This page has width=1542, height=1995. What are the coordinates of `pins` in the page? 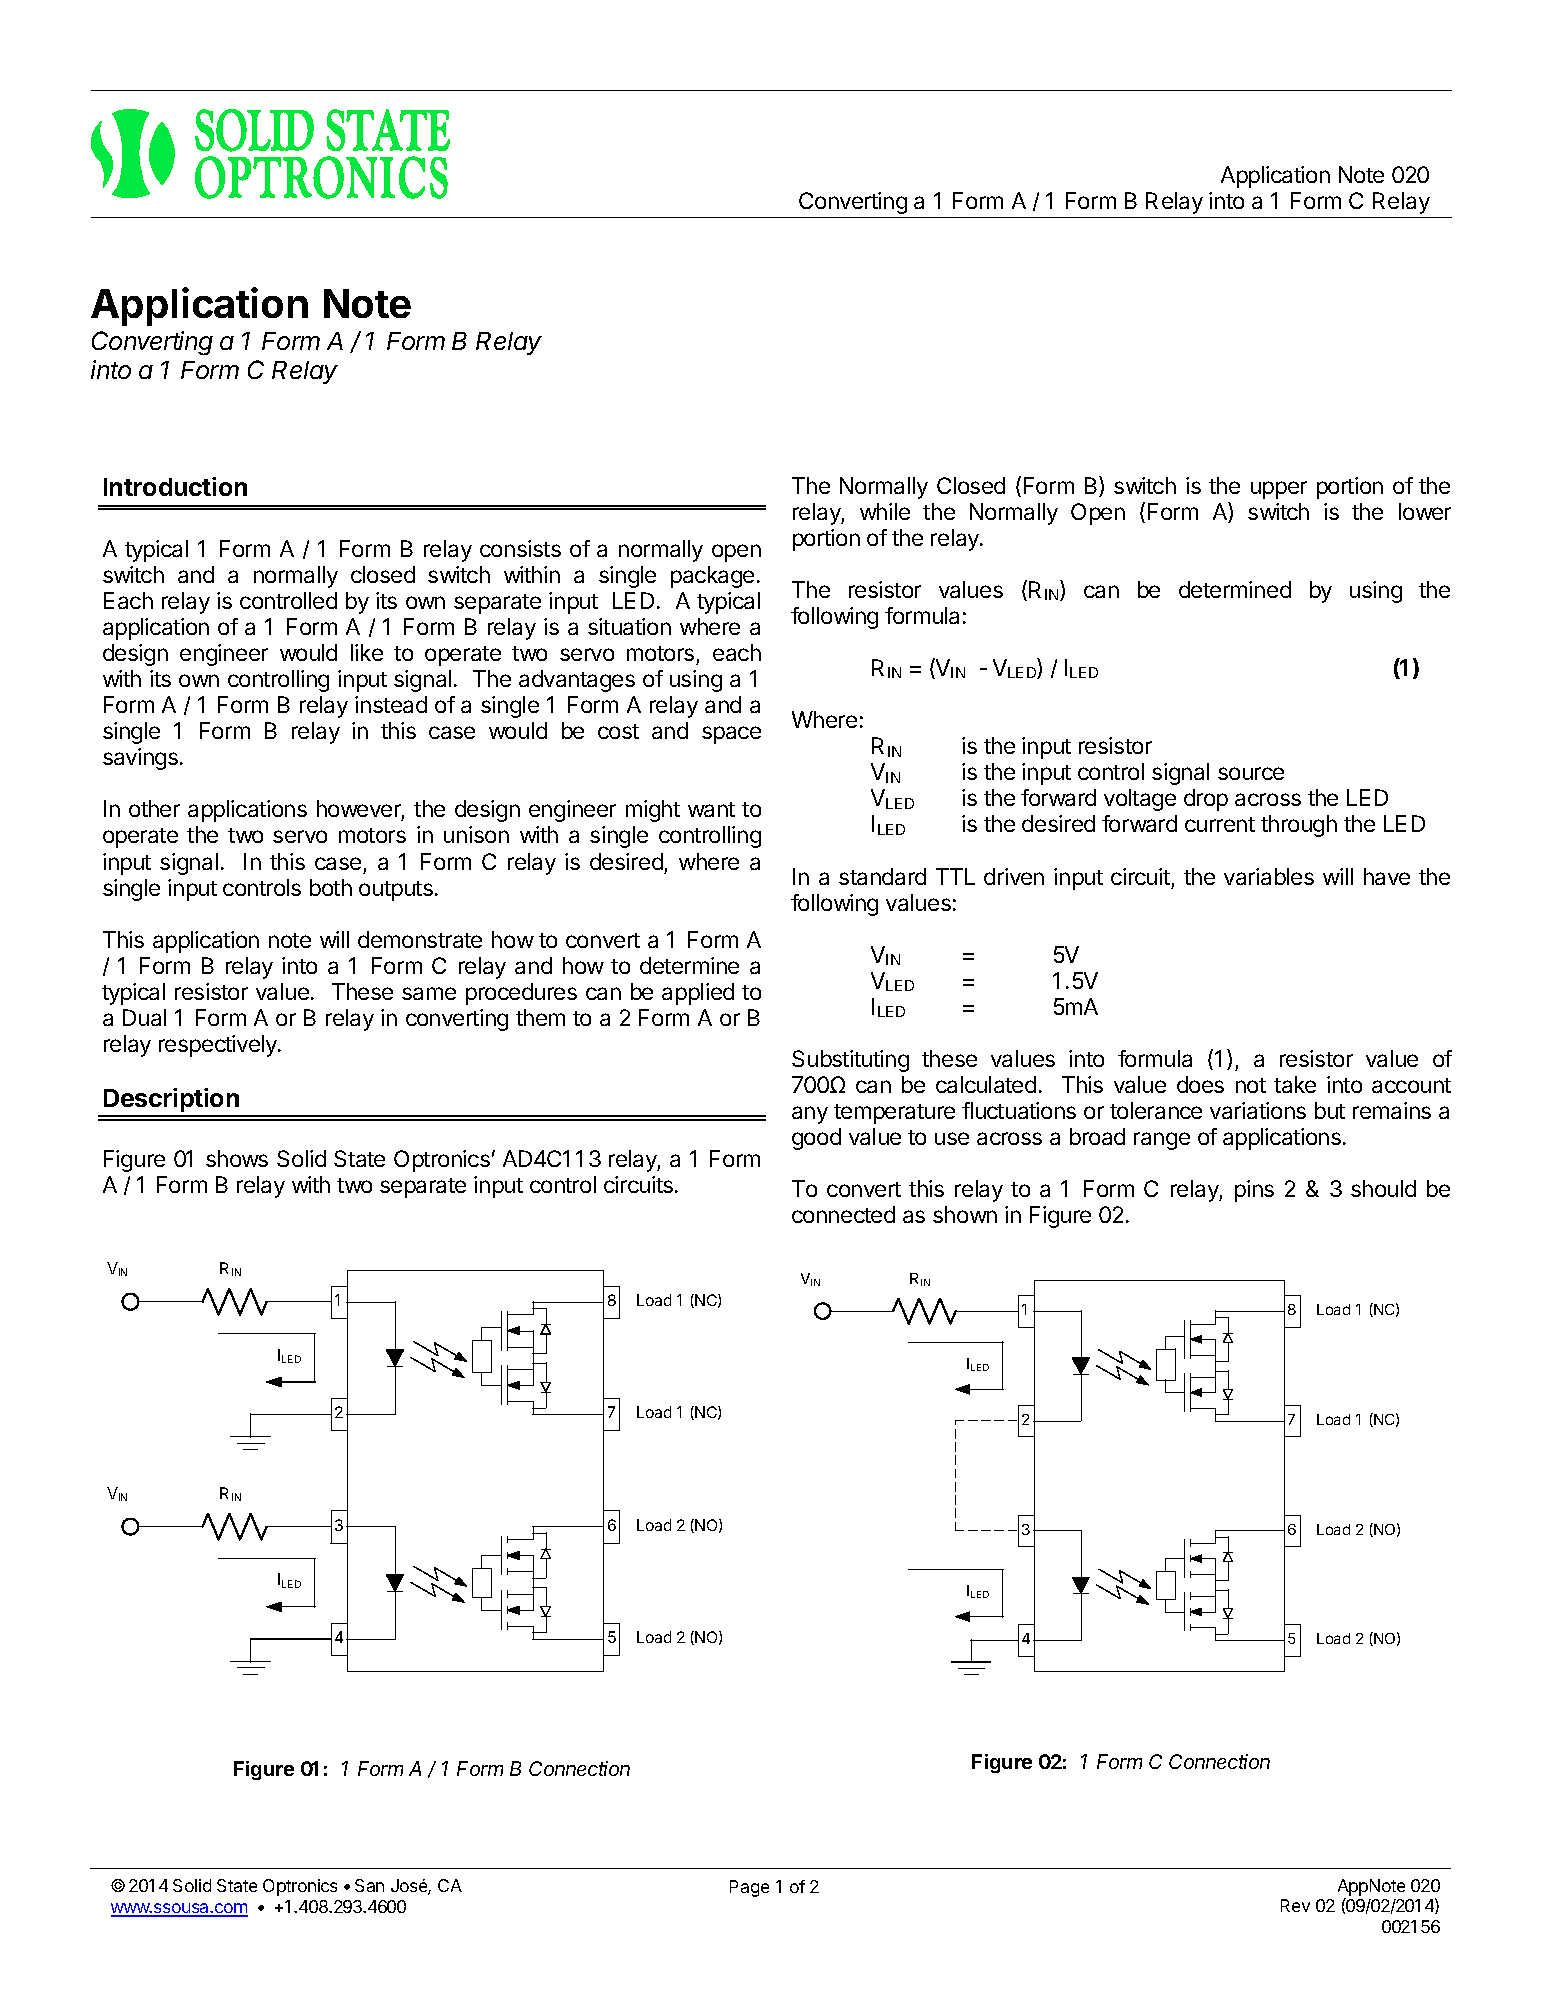 It's located at (1254, 1191).
